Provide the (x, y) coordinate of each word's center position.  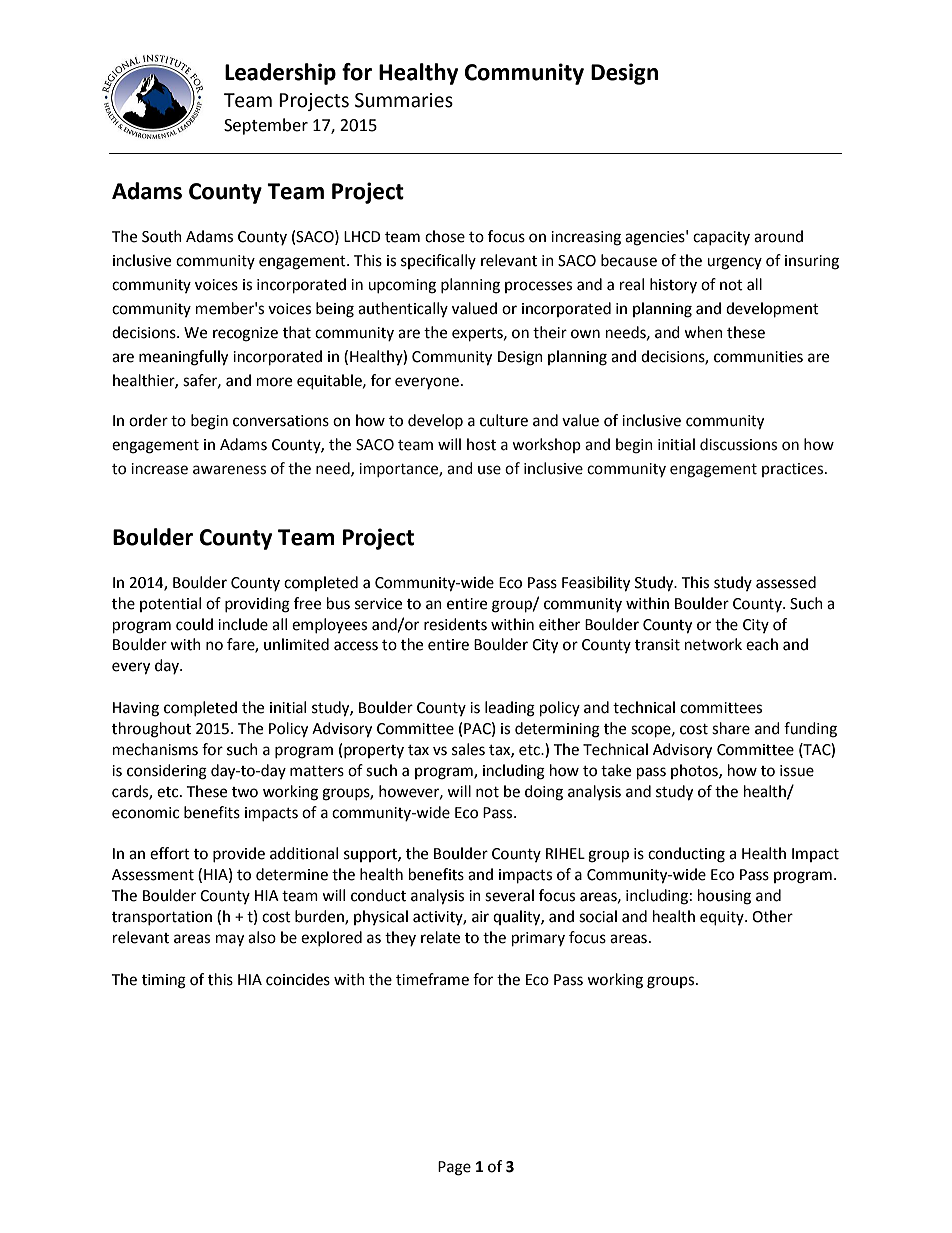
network (713, 644)
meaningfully (183, 358)
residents (455, 624)
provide (239, 854)
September (266, 126)
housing (724, 897)
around (778, 236)
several (509, 895)
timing (164, 981)
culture (504, 420)
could (194, 624)
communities (758, 357)
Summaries (404, 100)
